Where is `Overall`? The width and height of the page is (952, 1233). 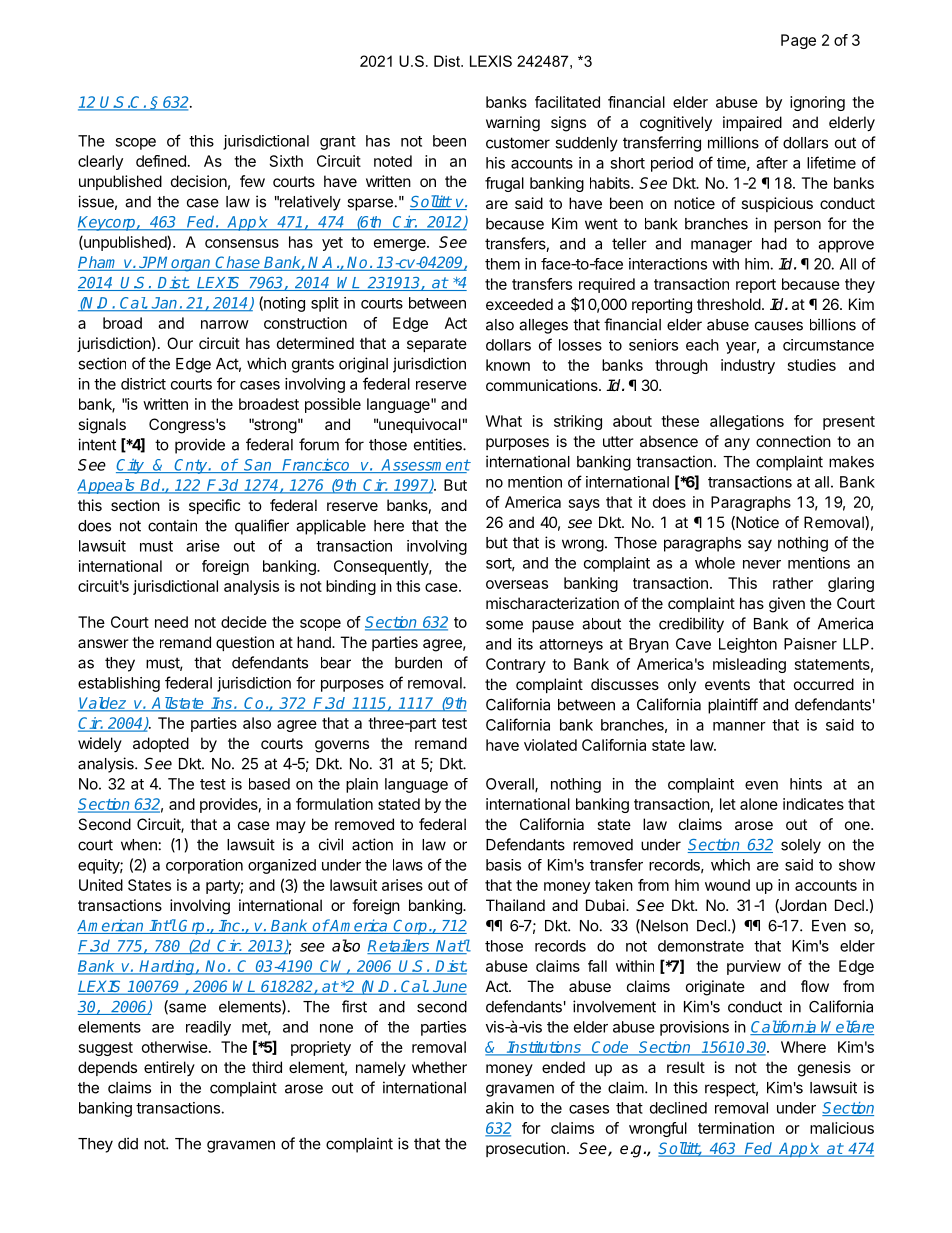 Overall is located at coordinates (511, 785).
